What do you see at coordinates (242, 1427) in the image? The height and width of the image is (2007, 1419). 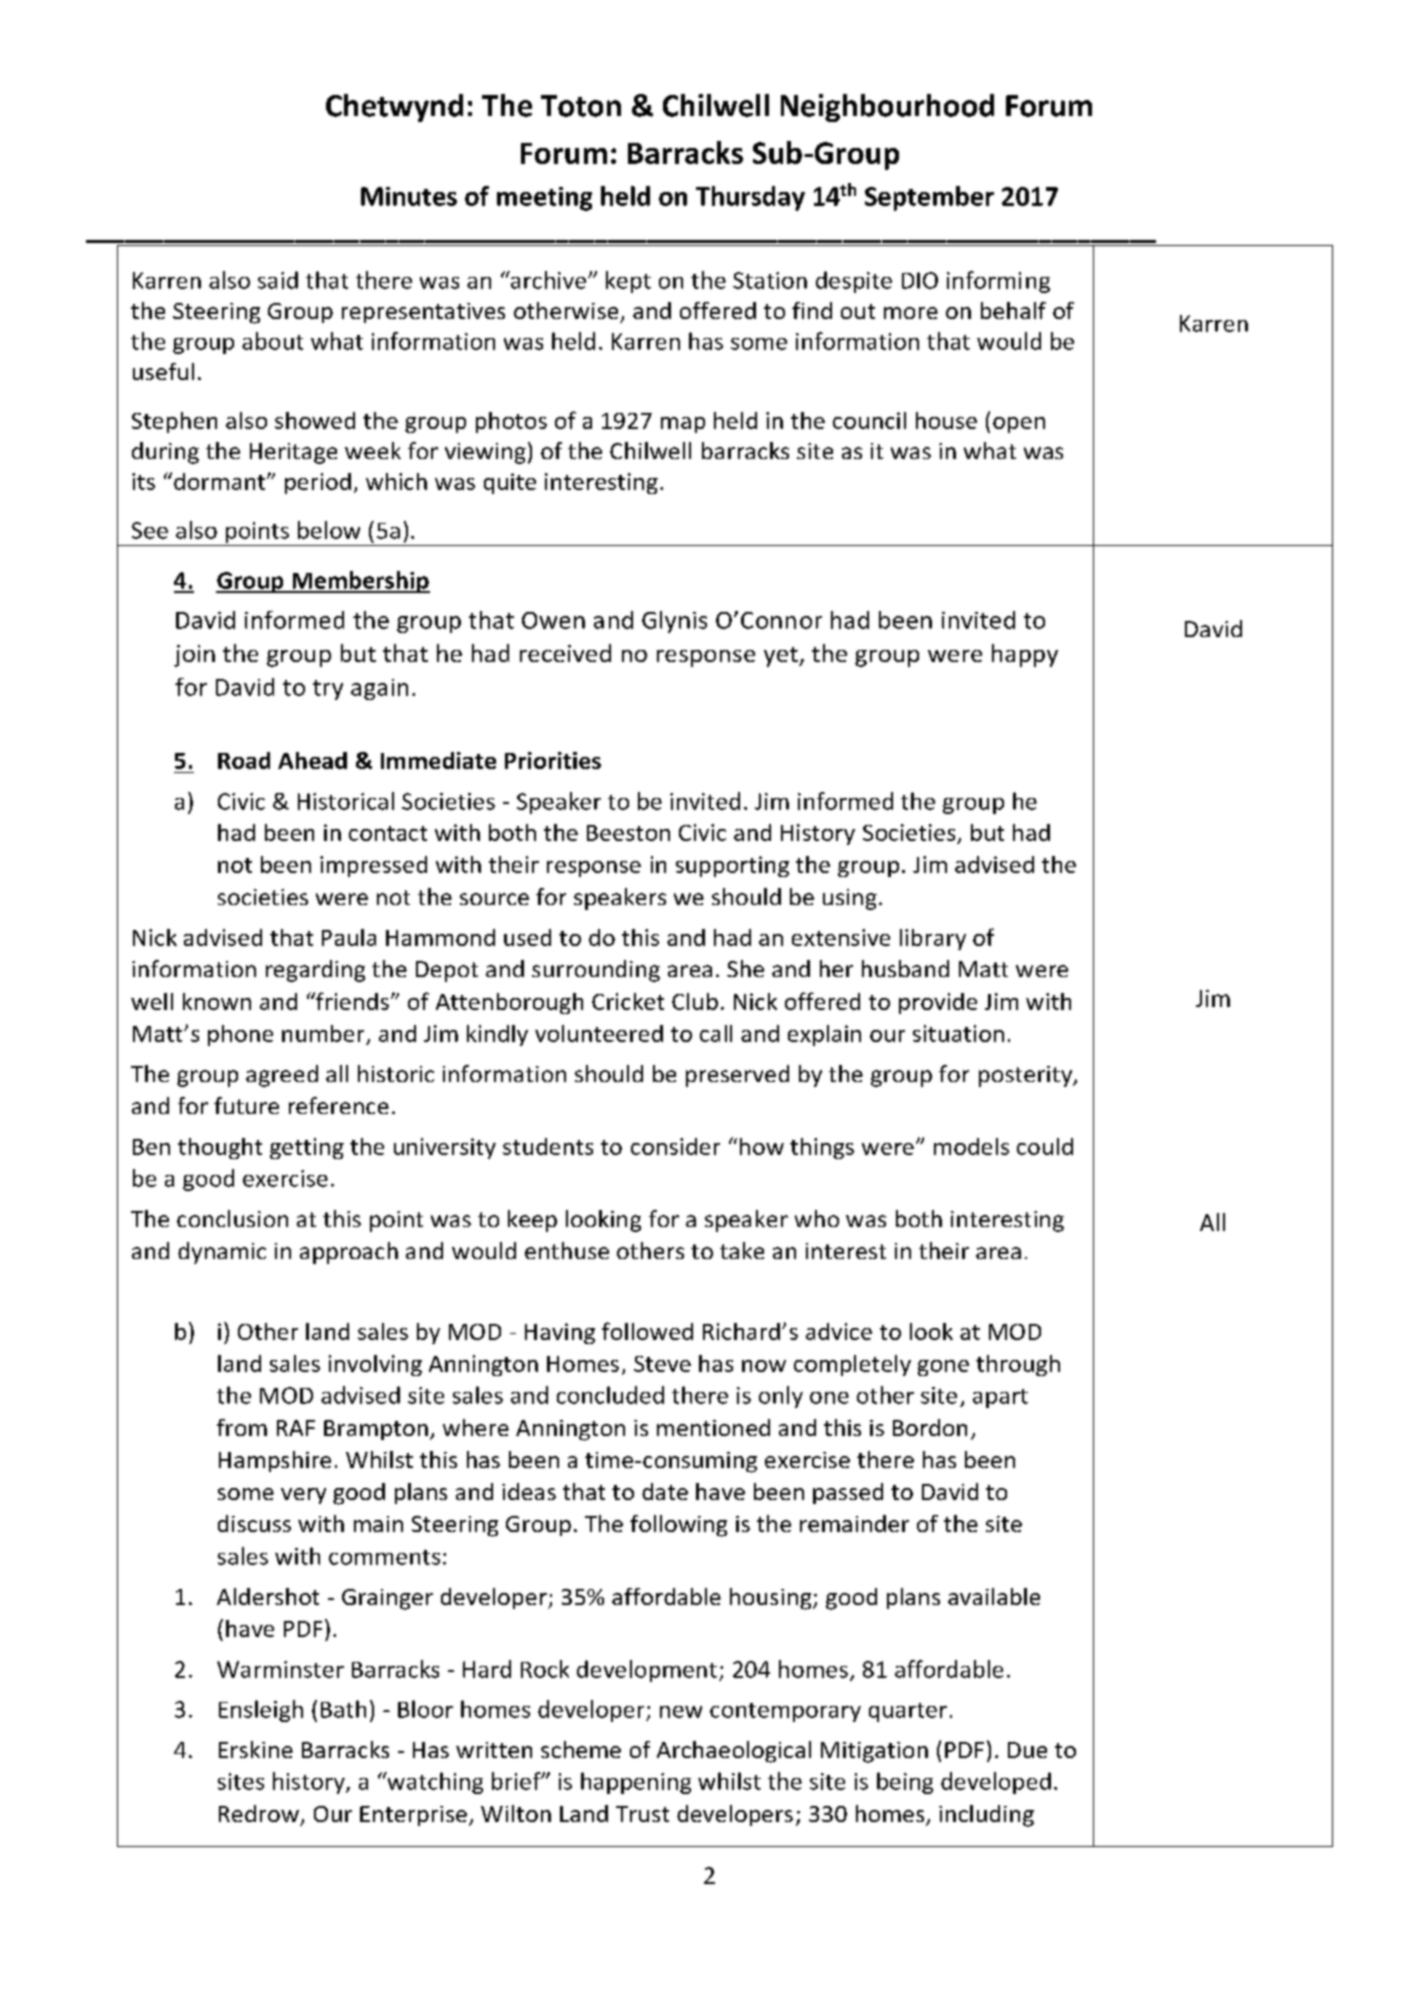 I see `from` at bounding box center [242, 1427].
